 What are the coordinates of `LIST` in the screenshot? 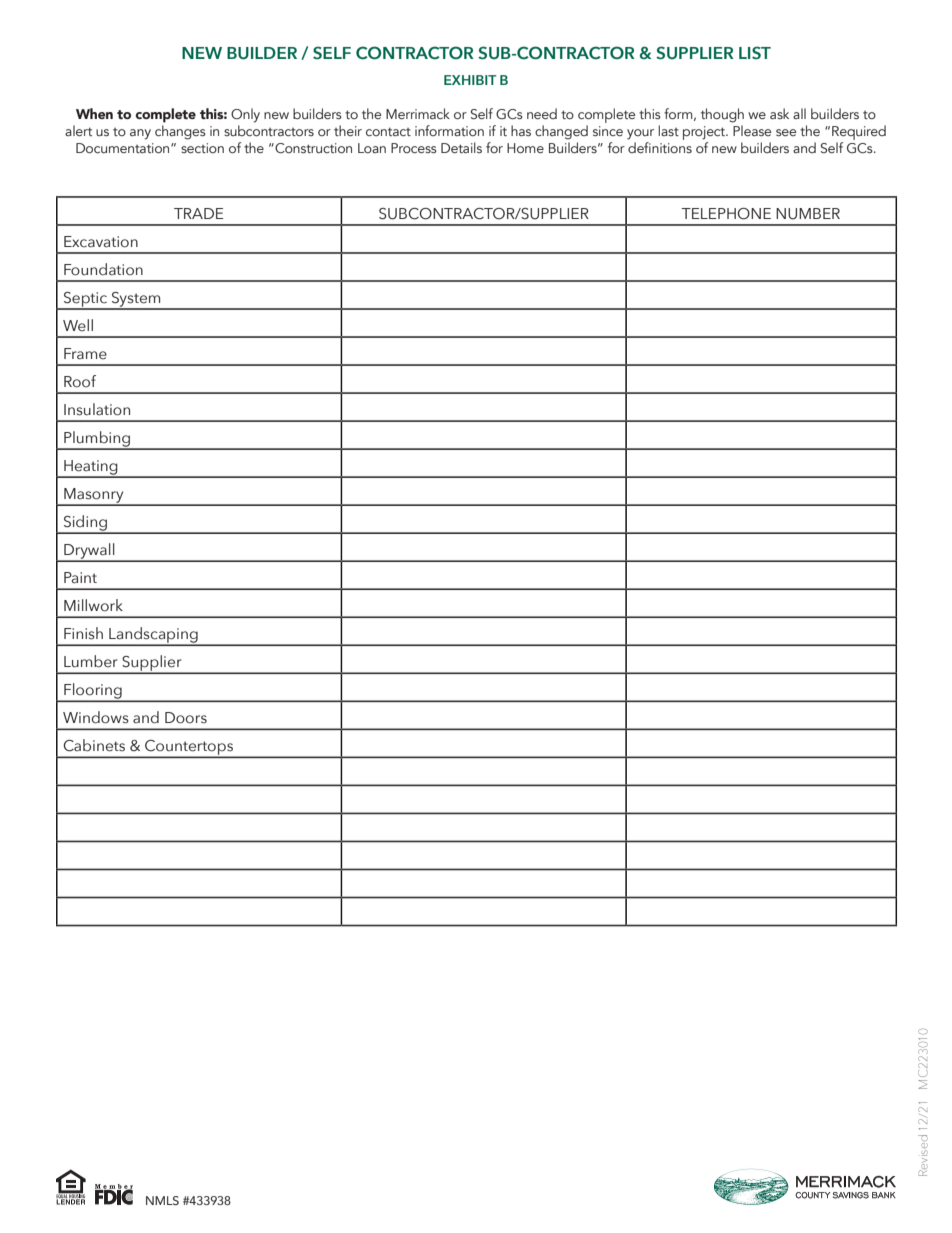 It's located at (755, 52).
